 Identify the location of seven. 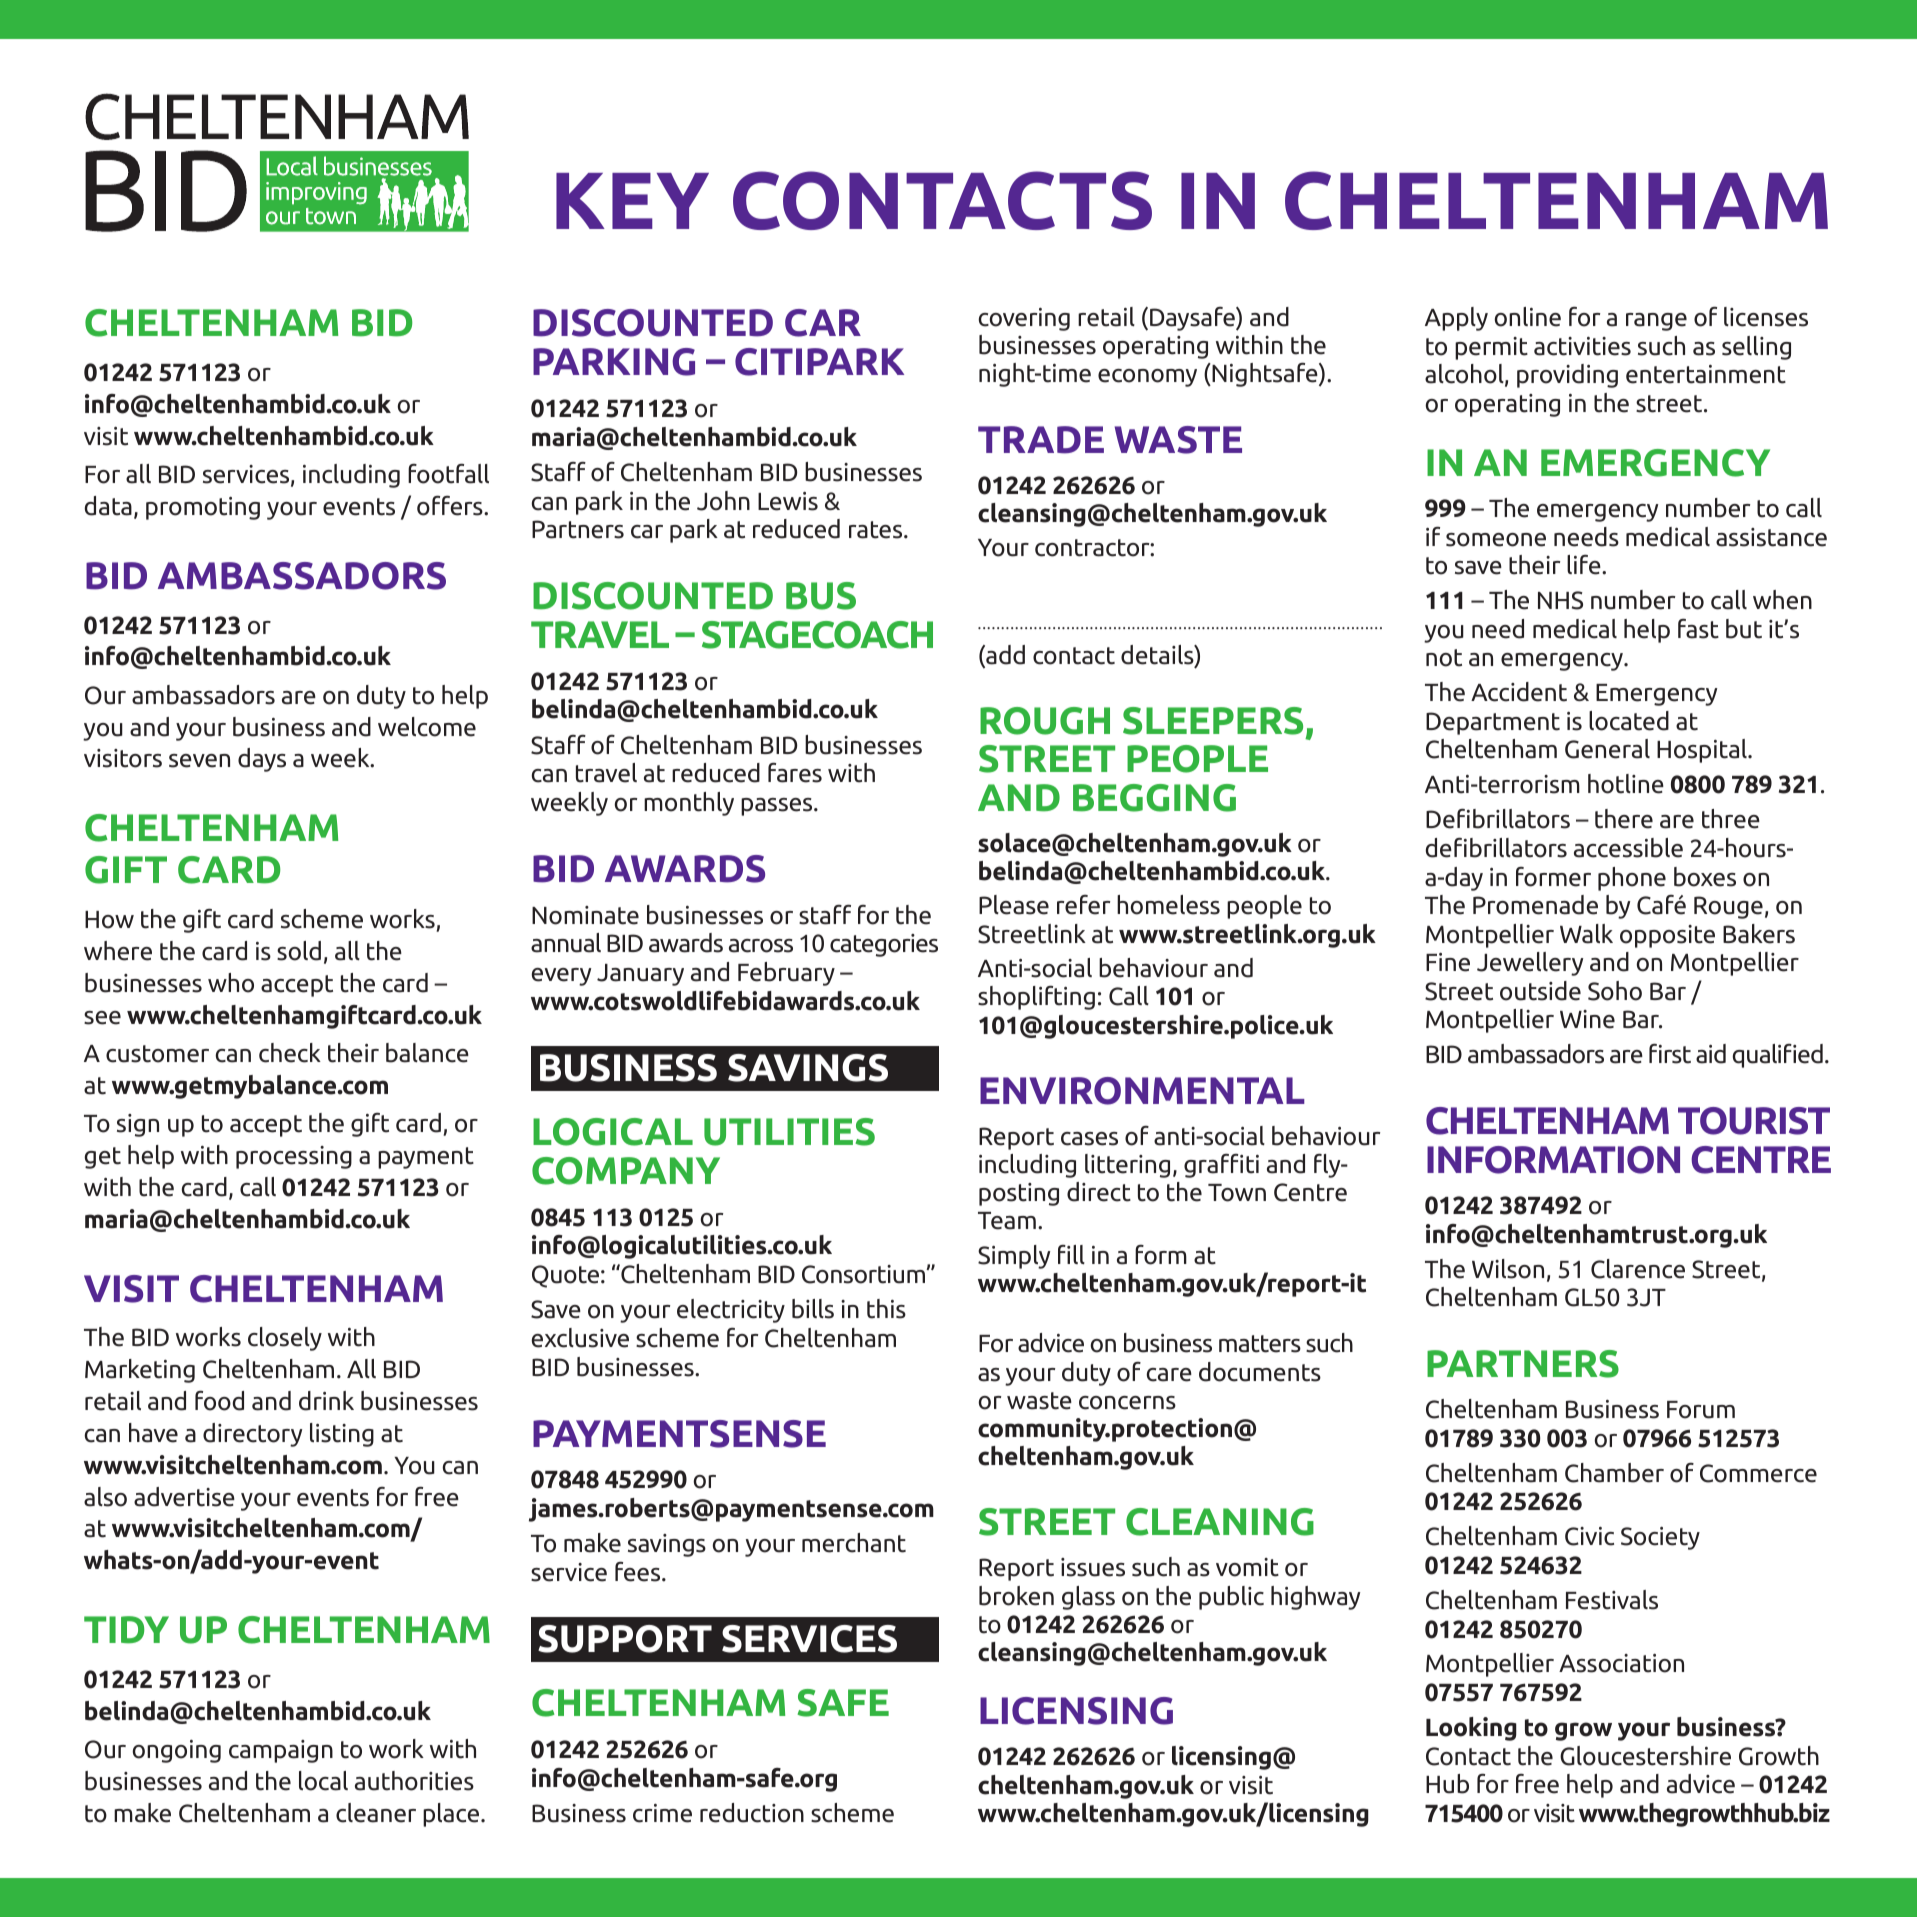
(199, 761).
